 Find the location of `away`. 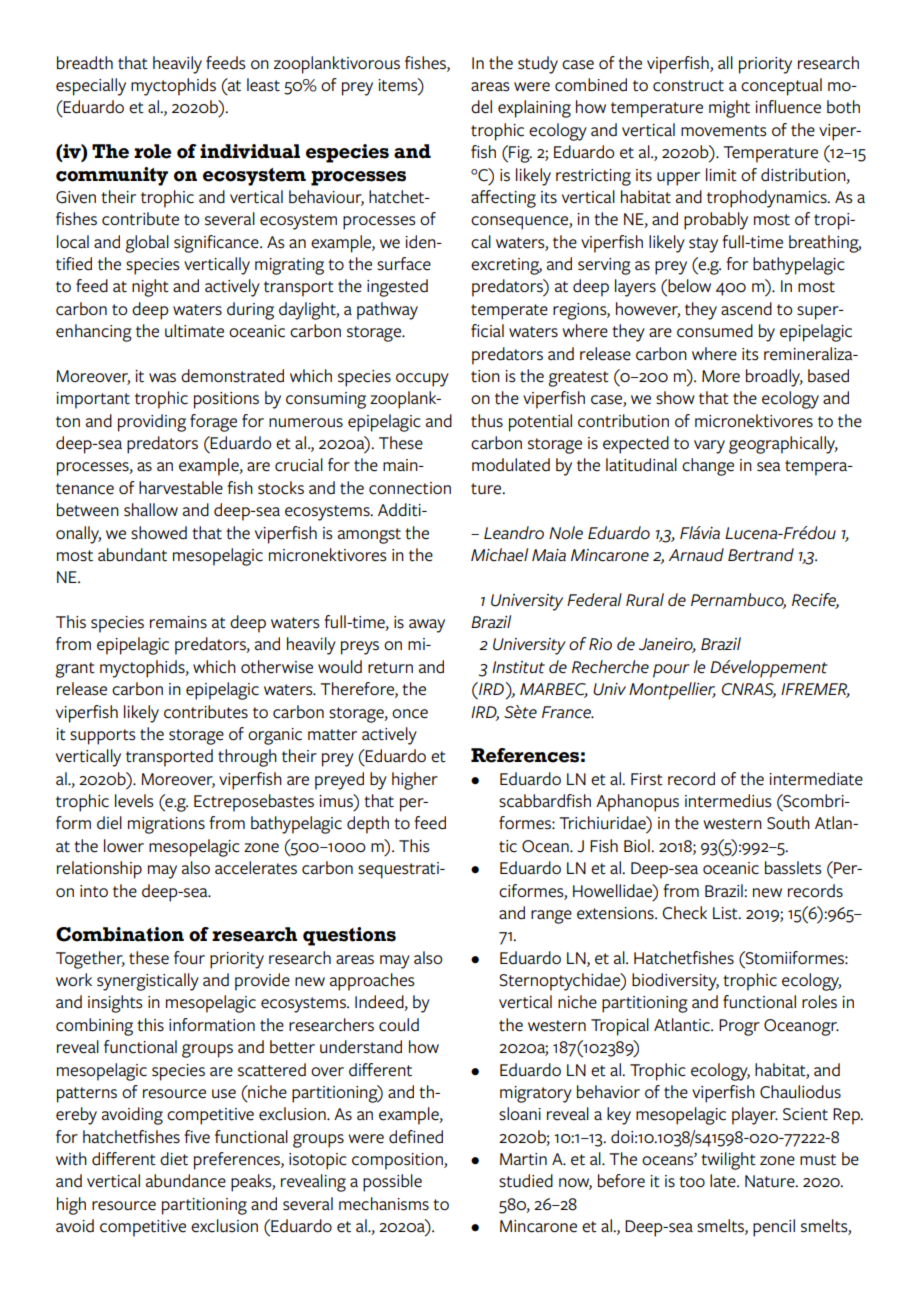

away is located at coordinates (427, 626).
